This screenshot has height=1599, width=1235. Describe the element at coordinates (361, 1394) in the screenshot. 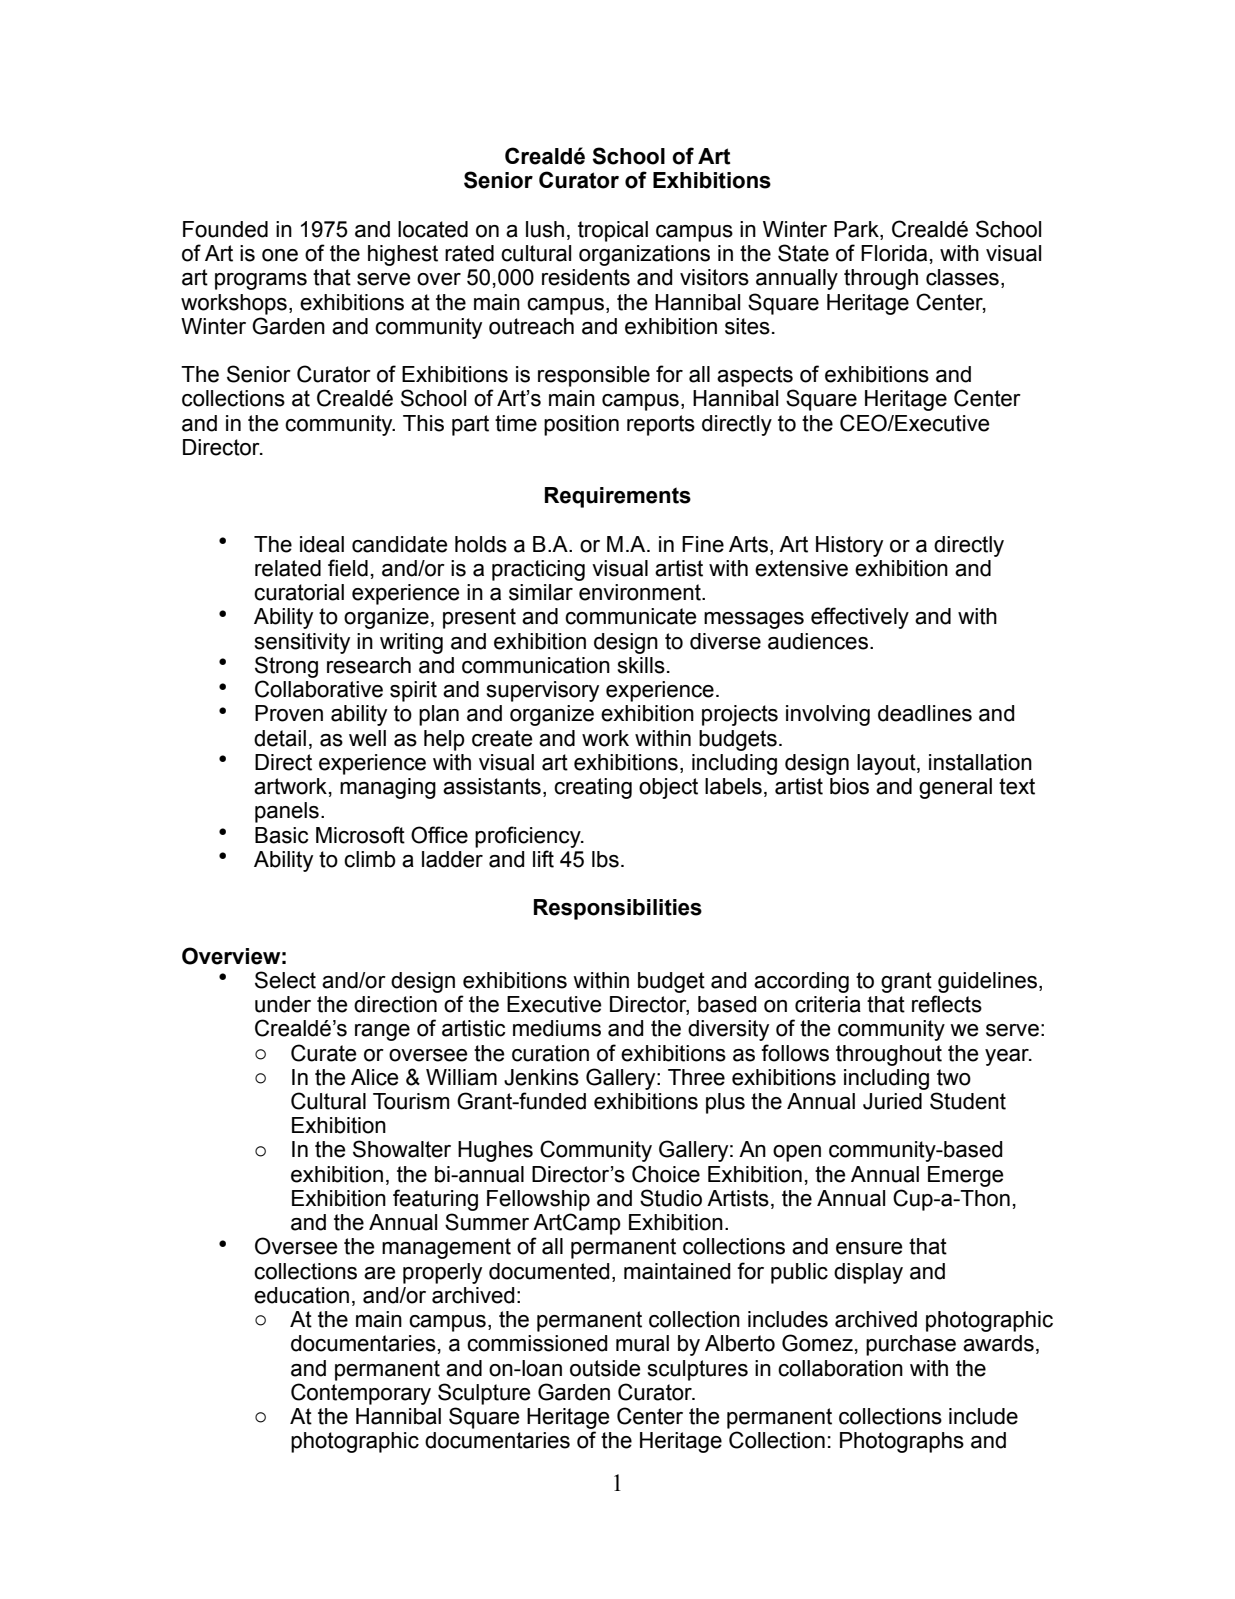

I see `Contemporary` at that location.
